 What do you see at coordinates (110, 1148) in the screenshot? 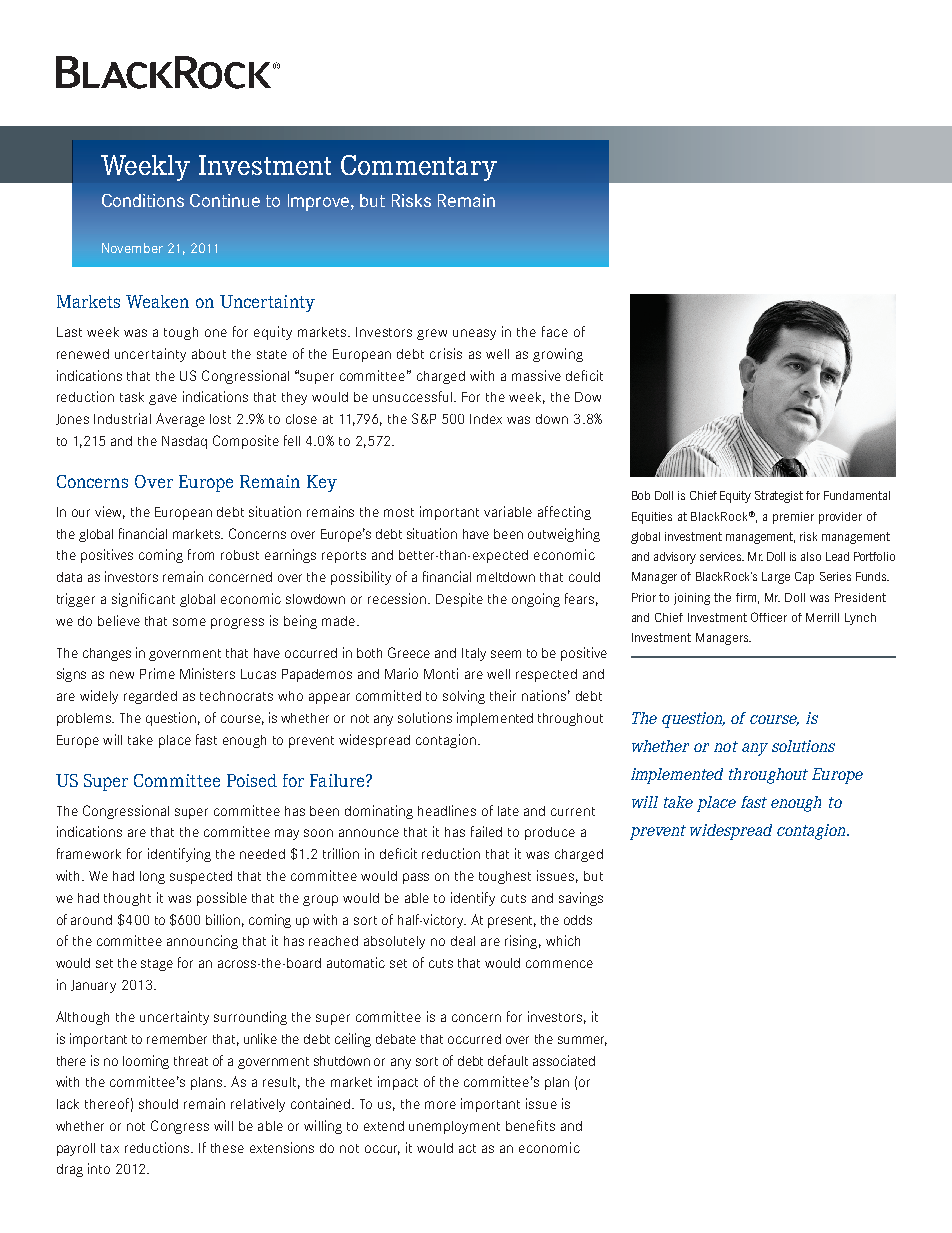
I see `tax` at bounding box center [110, 1148].
